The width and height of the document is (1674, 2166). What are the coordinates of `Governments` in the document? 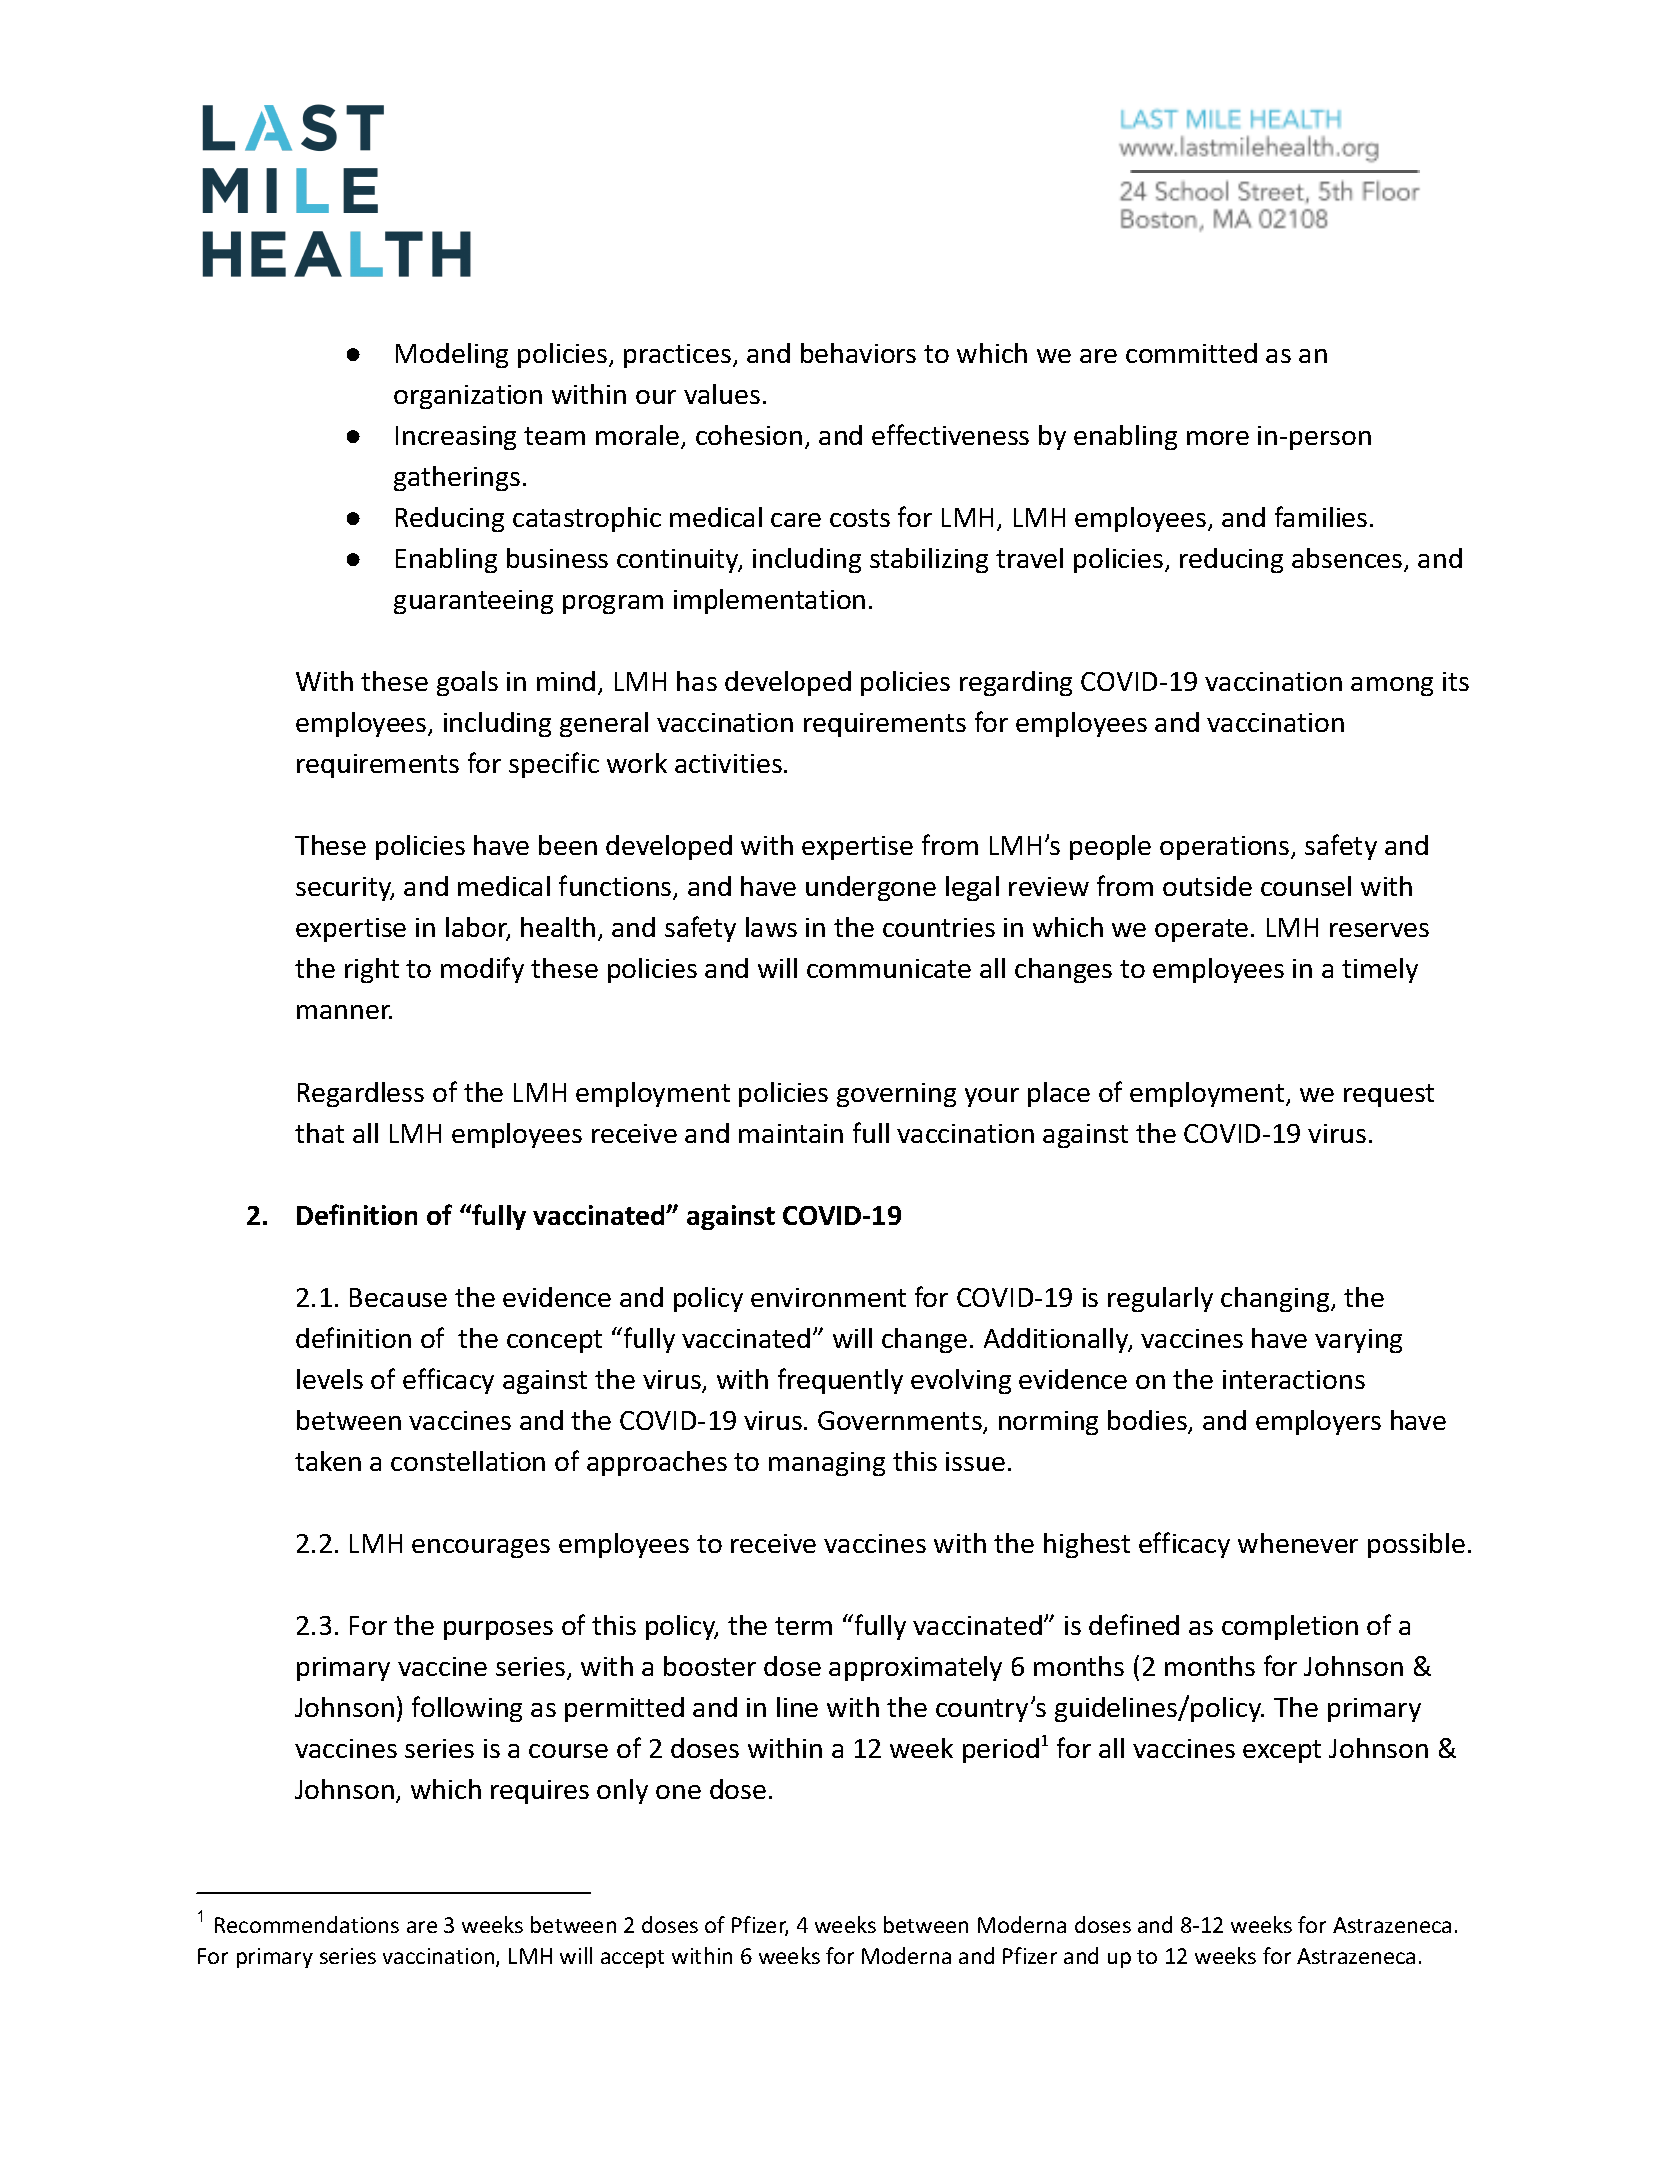 It's located at (901, 1422).
